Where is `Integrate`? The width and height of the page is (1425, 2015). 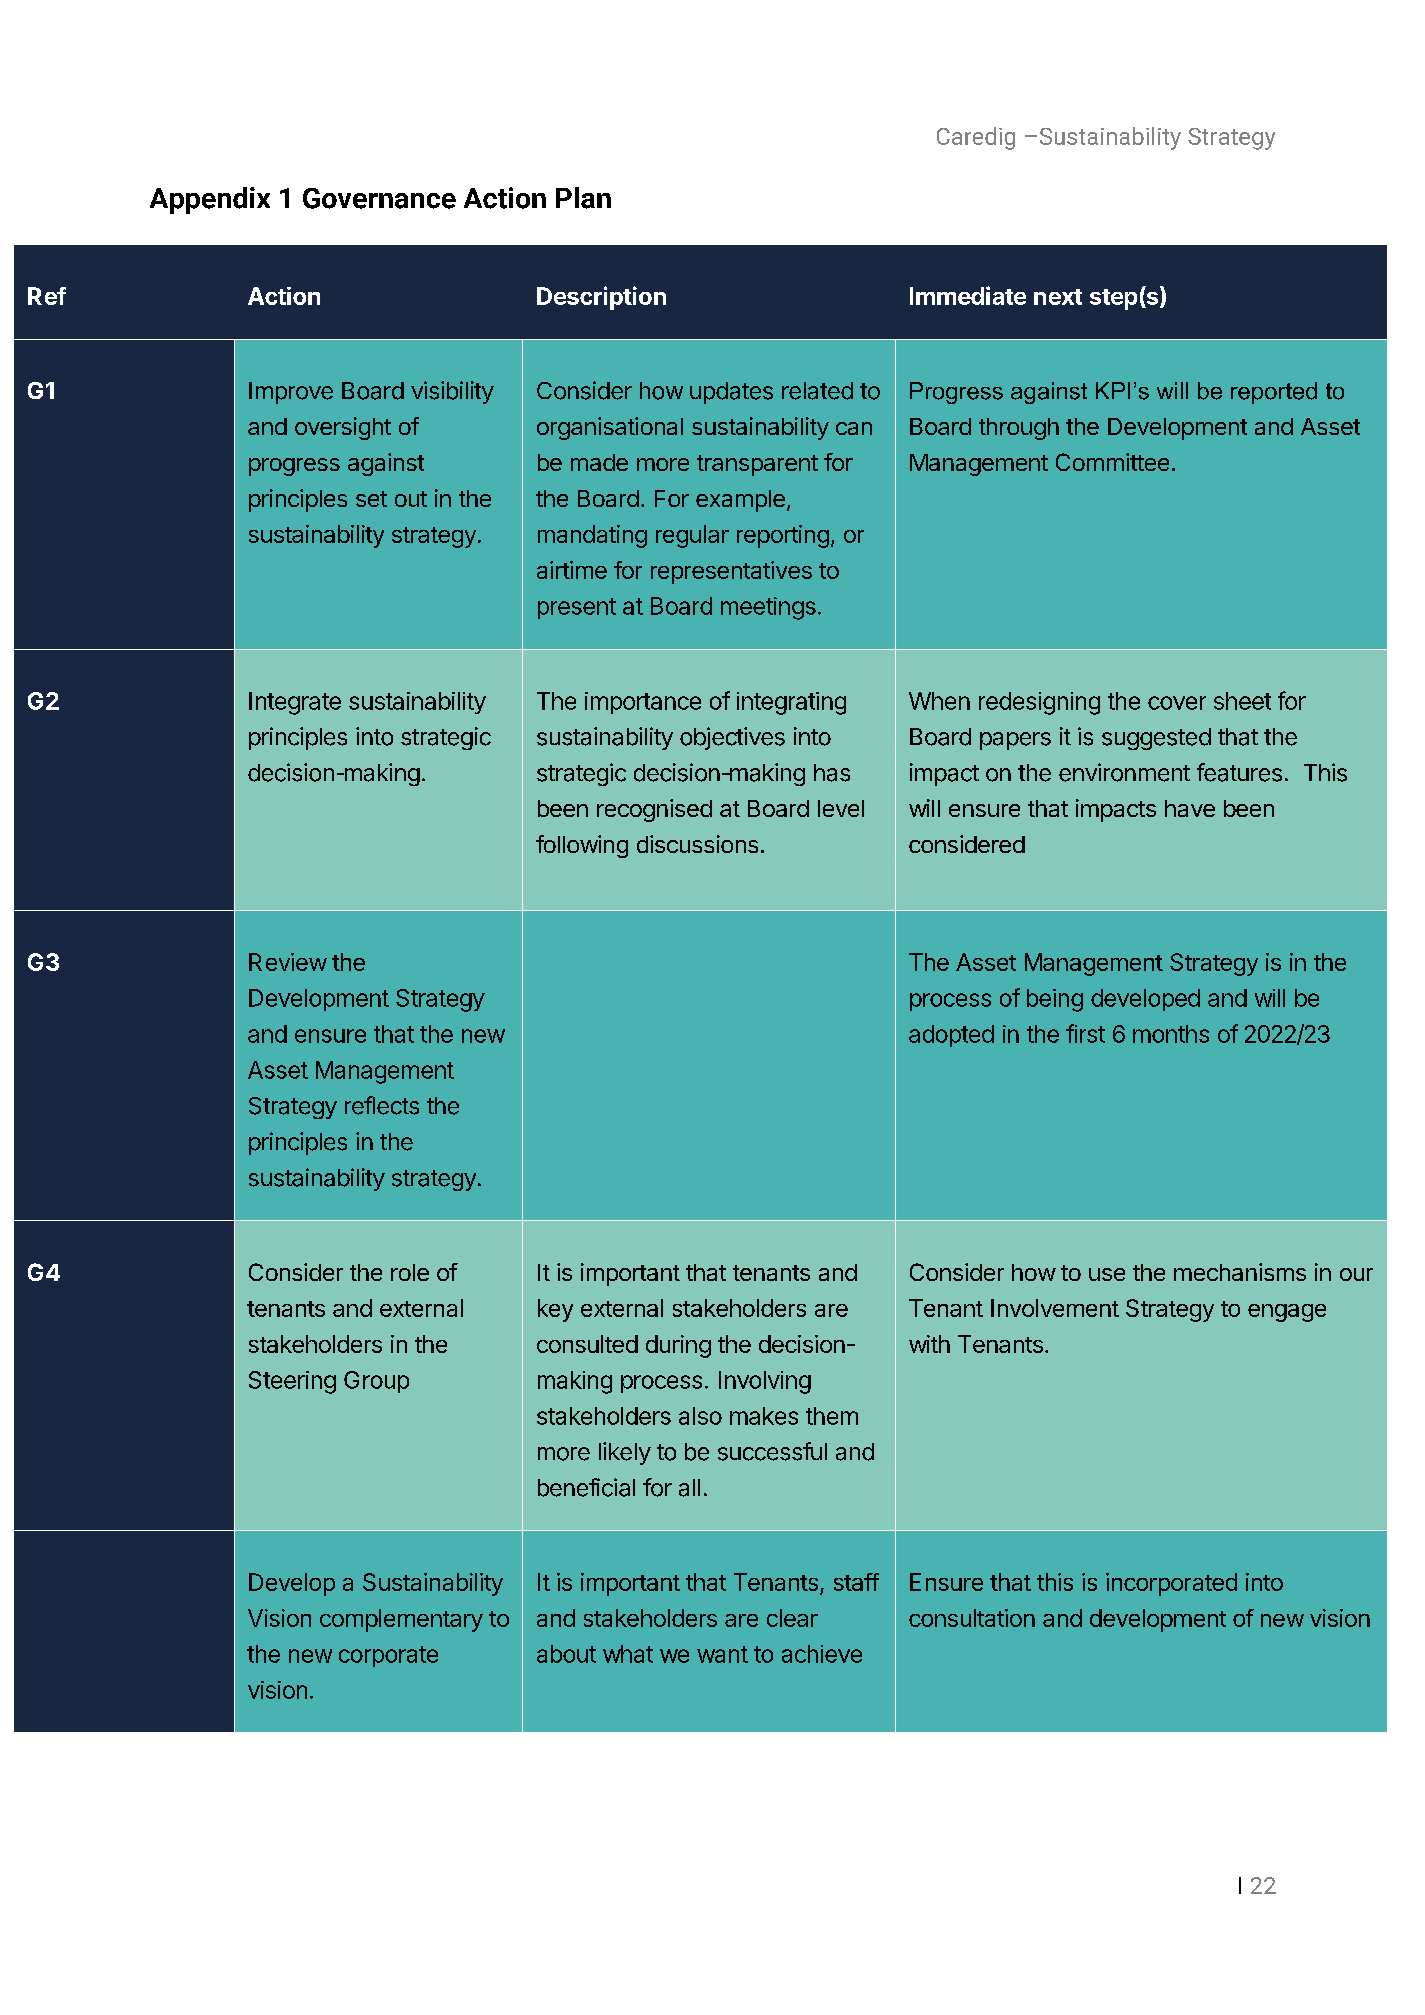 Integrate is located at coordinates (295, 703).
